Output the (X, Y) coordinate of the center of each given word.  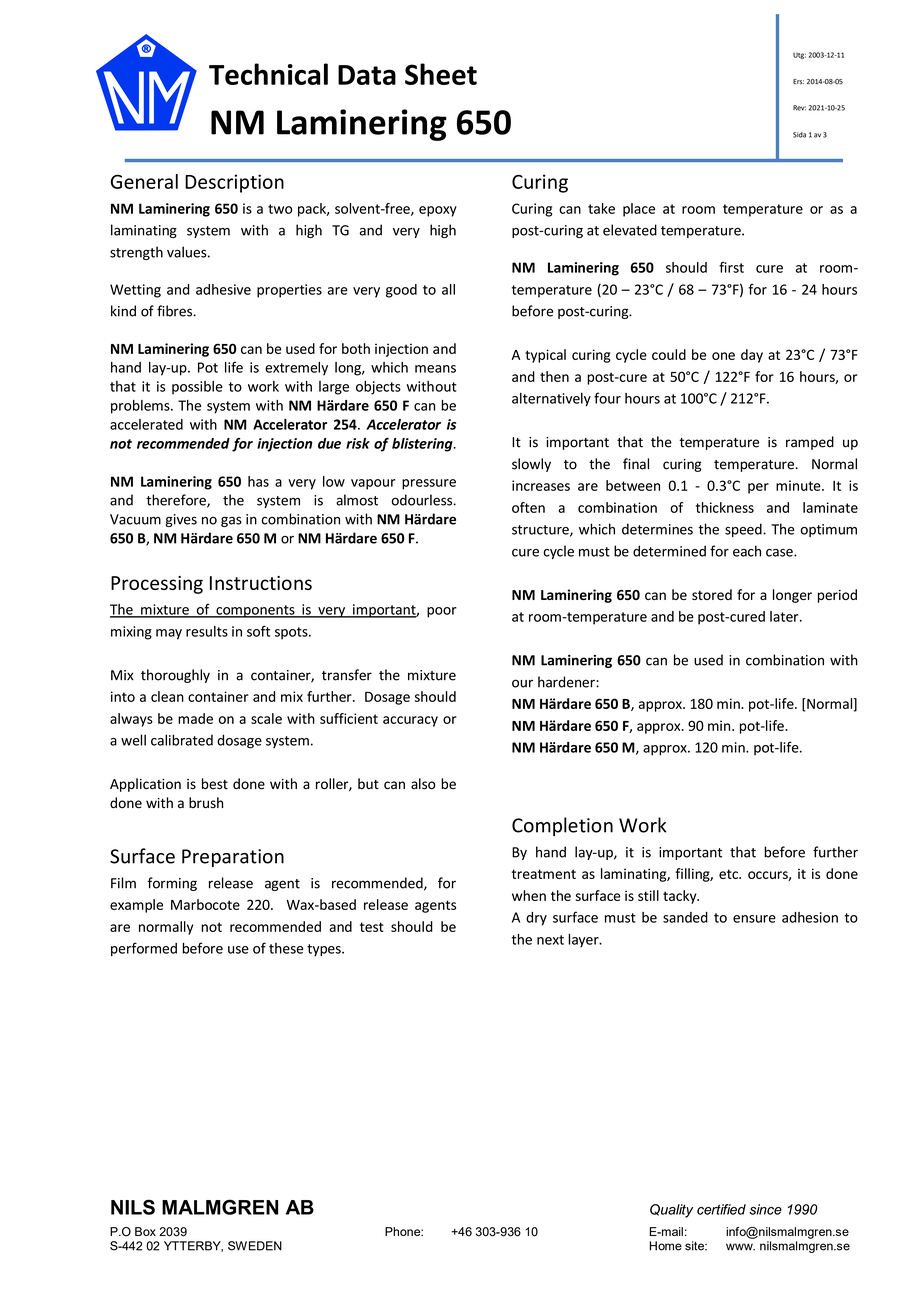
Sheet (441, 74)
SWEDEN (255, 1246)
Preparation (233, 858)
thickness (725, 507)
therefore (177, 501)
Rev (799, 108)
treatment (544, 874)
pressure (429, 484)
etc (729, 874)
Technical (268, 74)
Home (666, 1246)
